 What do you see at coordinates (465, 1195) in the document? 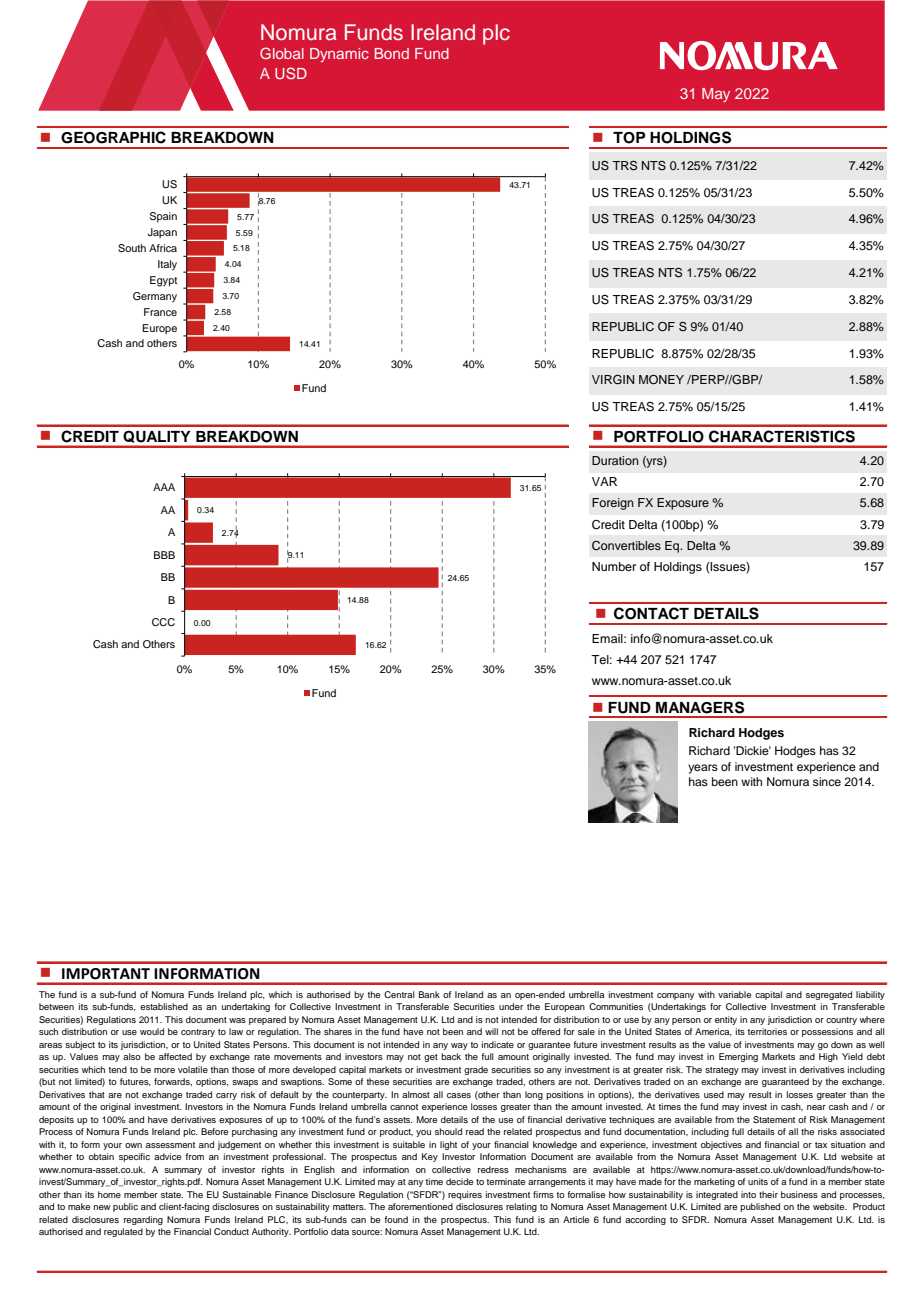
I see `requires` at bounding box center [465, 1195].
